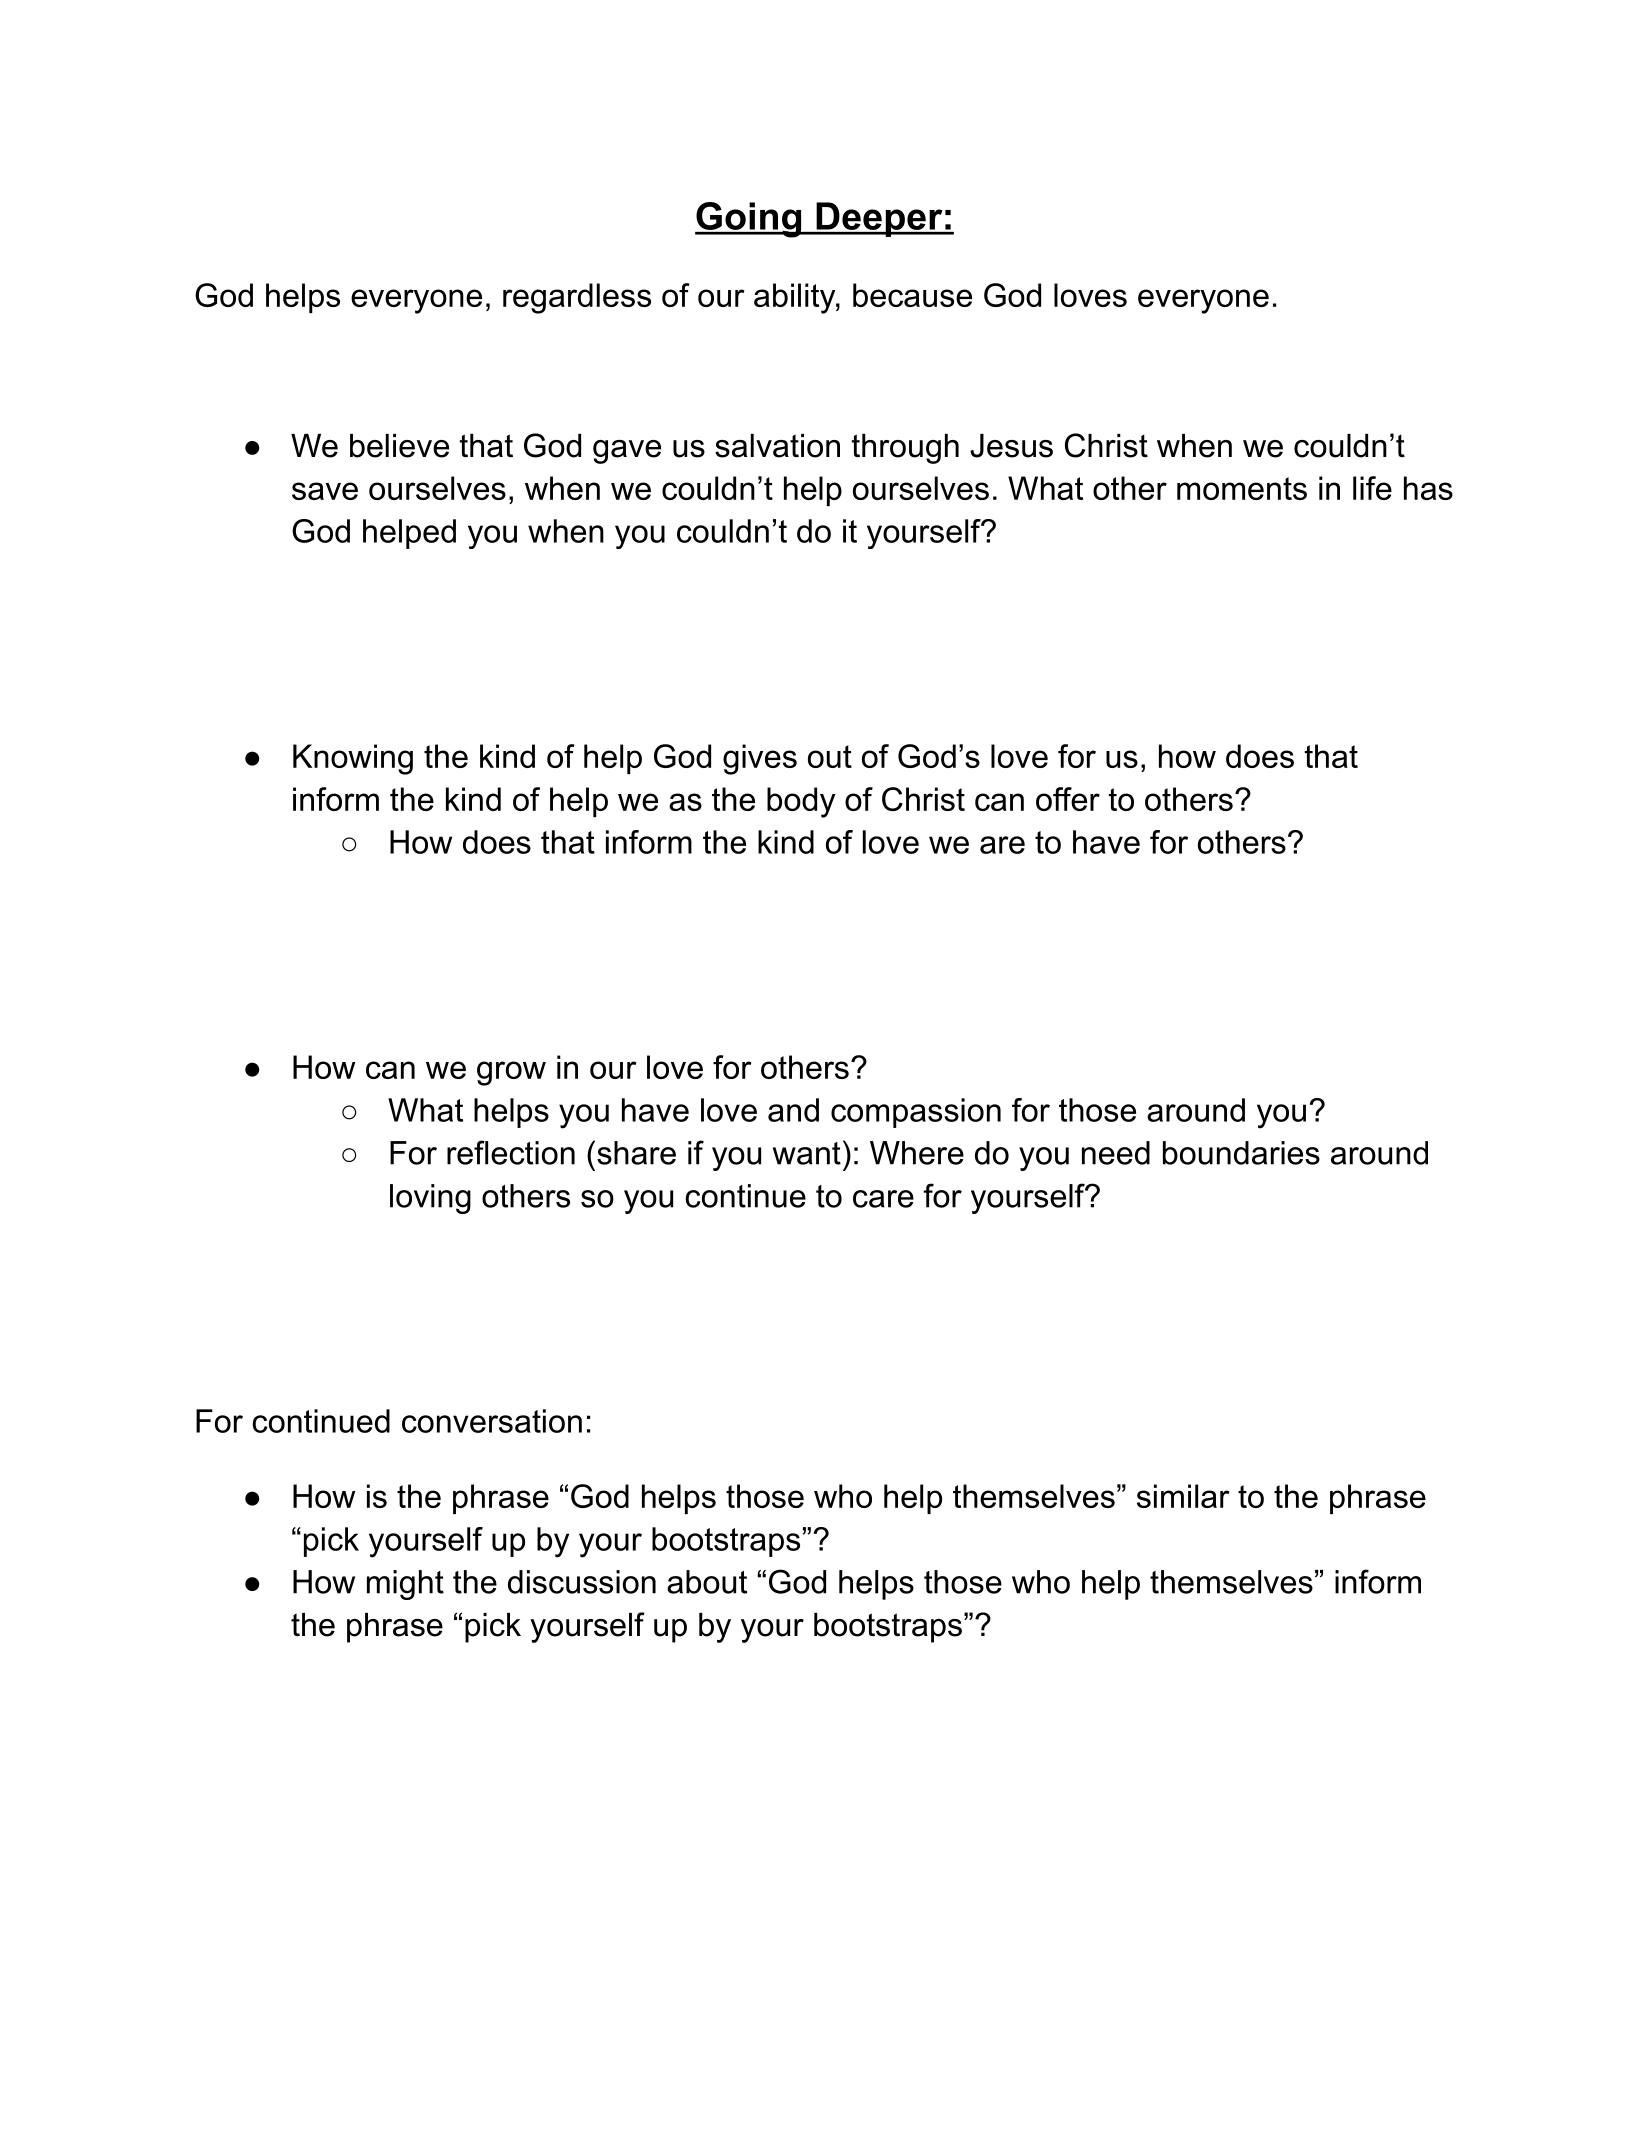 The height and width of the screenshot is (2135, 1649). What do you see at coordinates (577, 298) in the screenshot?
I see `regardless` at bounding box center [577, 298].
